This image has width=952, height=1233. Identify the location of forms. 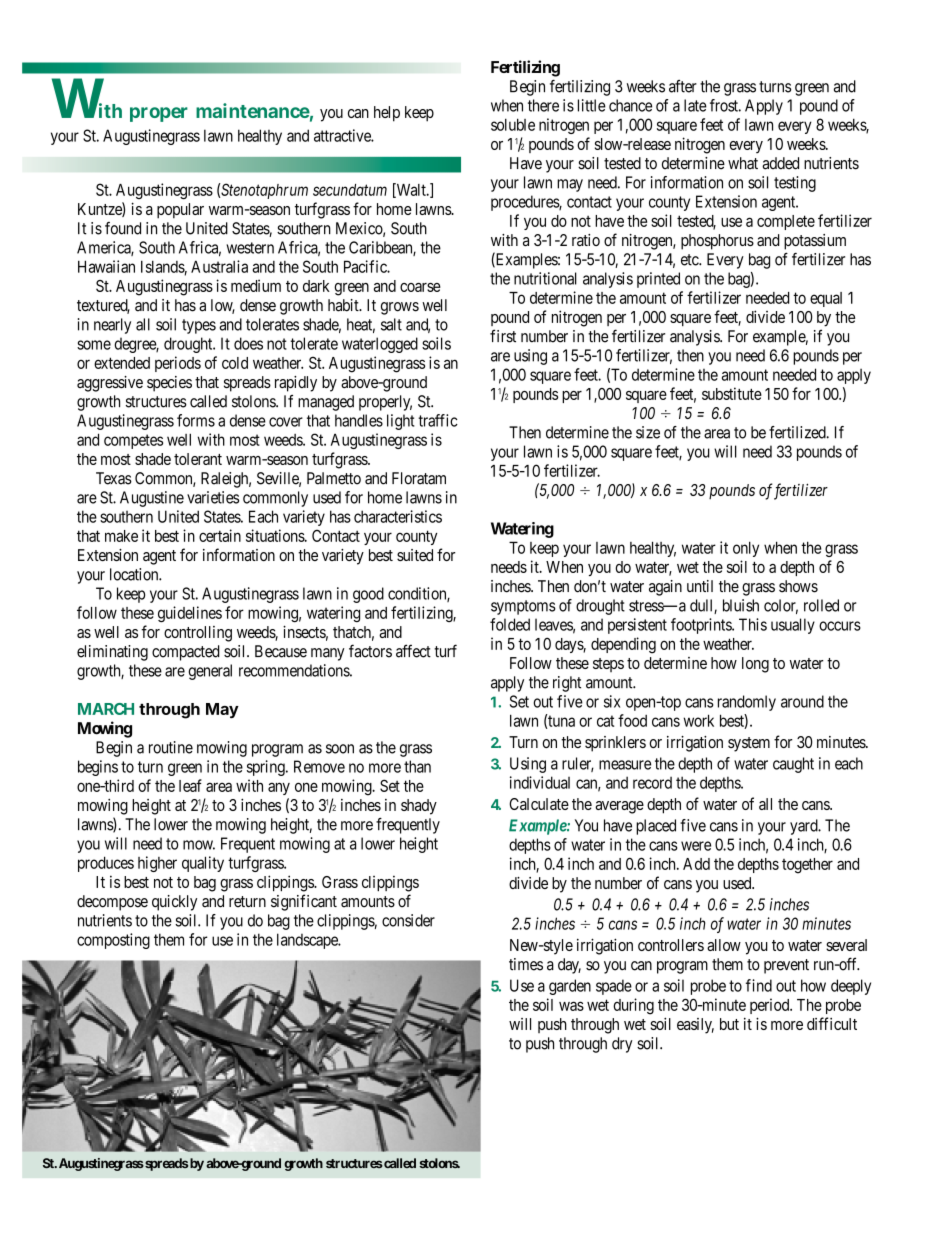
(196, 420).
